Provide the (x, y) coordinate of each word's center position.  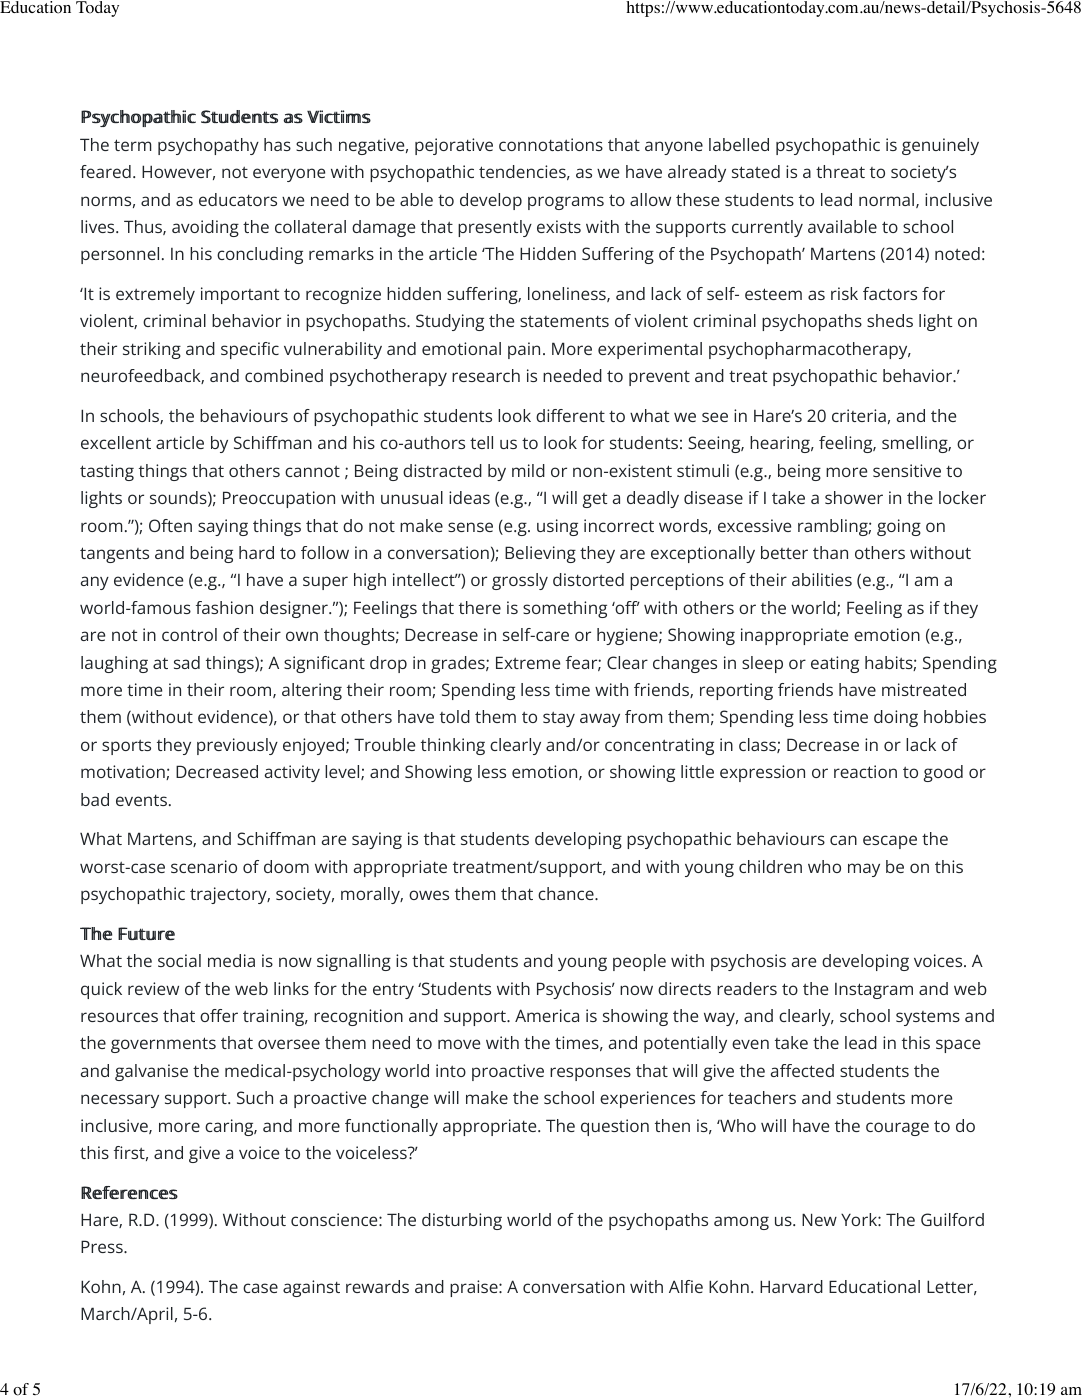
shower (854, 497)
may (864, 870)
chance (567, 893)
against (311, 1288)
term (132, 145)
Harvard (791, 1286)
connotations (551, 144)
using (557, 527)
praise (475, 1288)
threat (840, 171)
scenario (204, 866)
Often (170, 525)
